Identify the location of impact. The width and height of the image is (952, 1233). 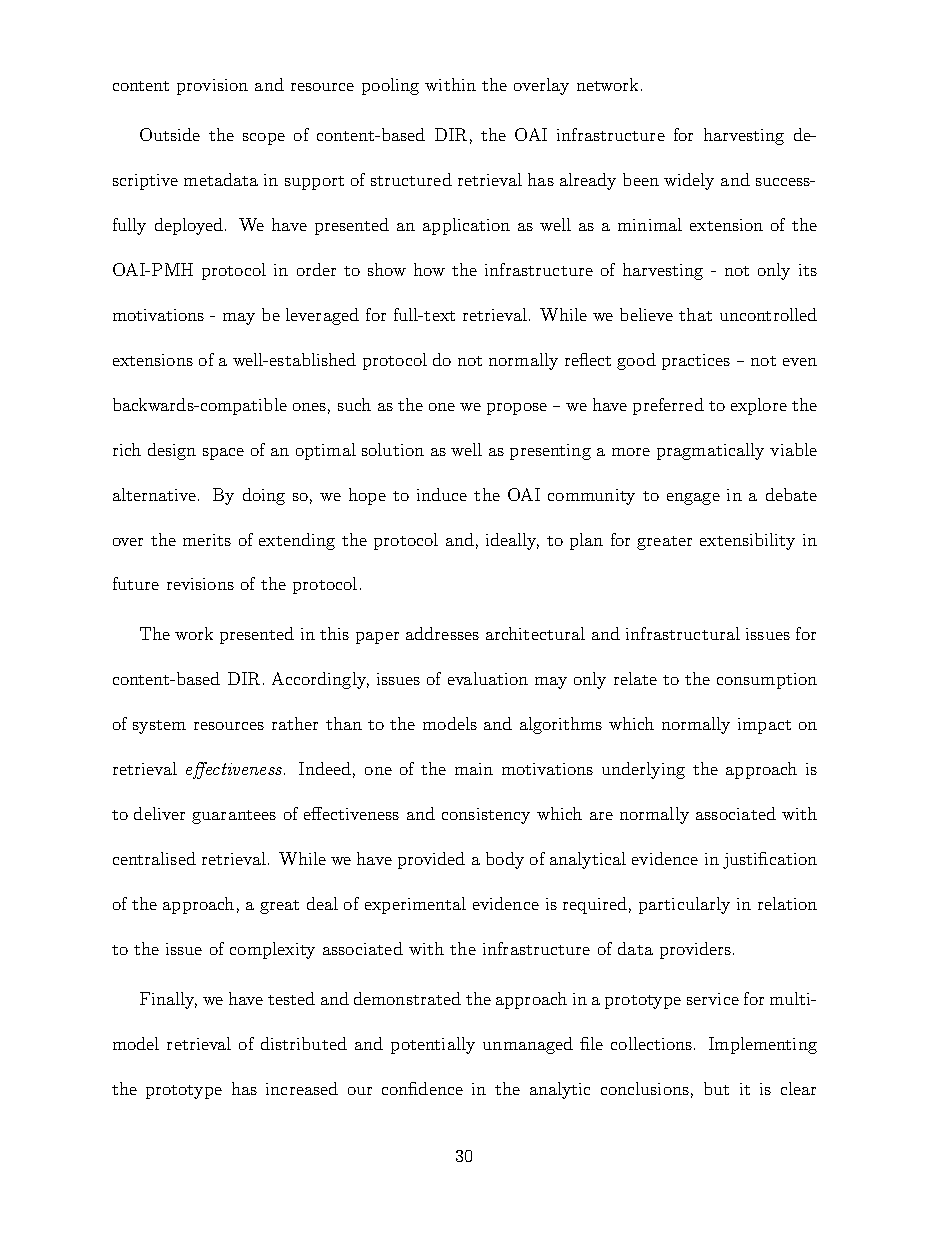
(764, 726).
